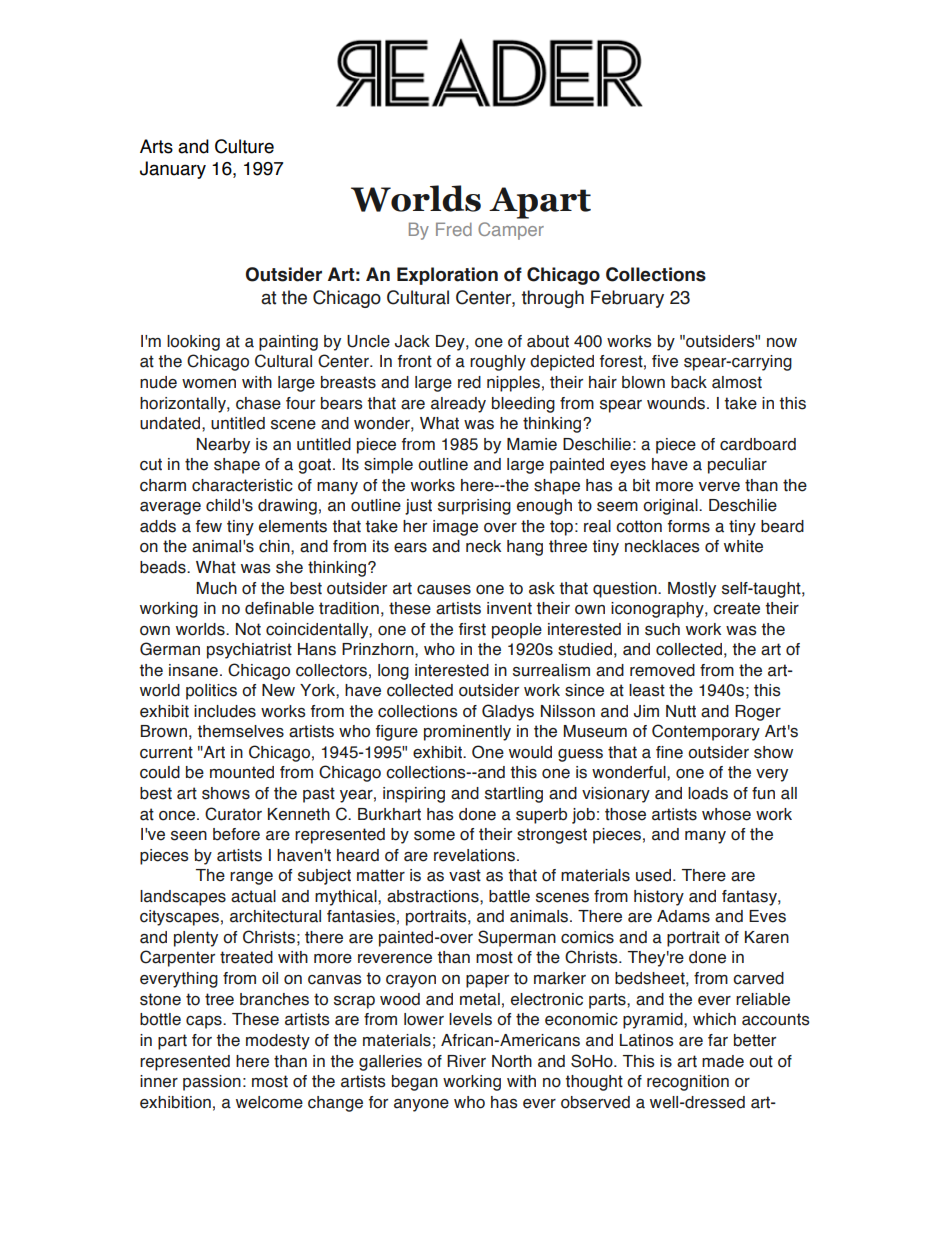  I want to click on back, so click(689, 382).
